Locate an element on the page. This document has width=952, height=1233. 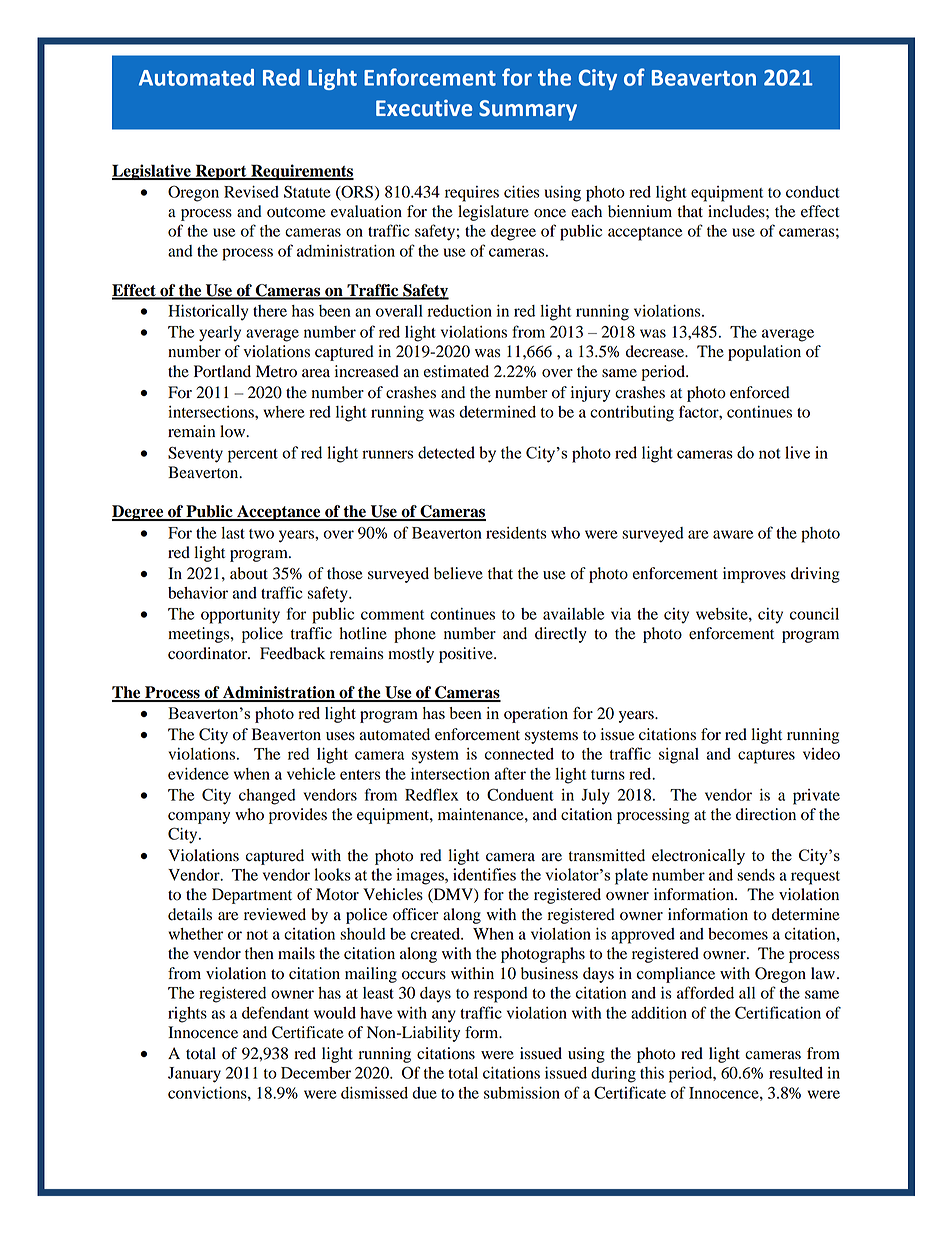
estimated is located at coordinates (456, 371).
